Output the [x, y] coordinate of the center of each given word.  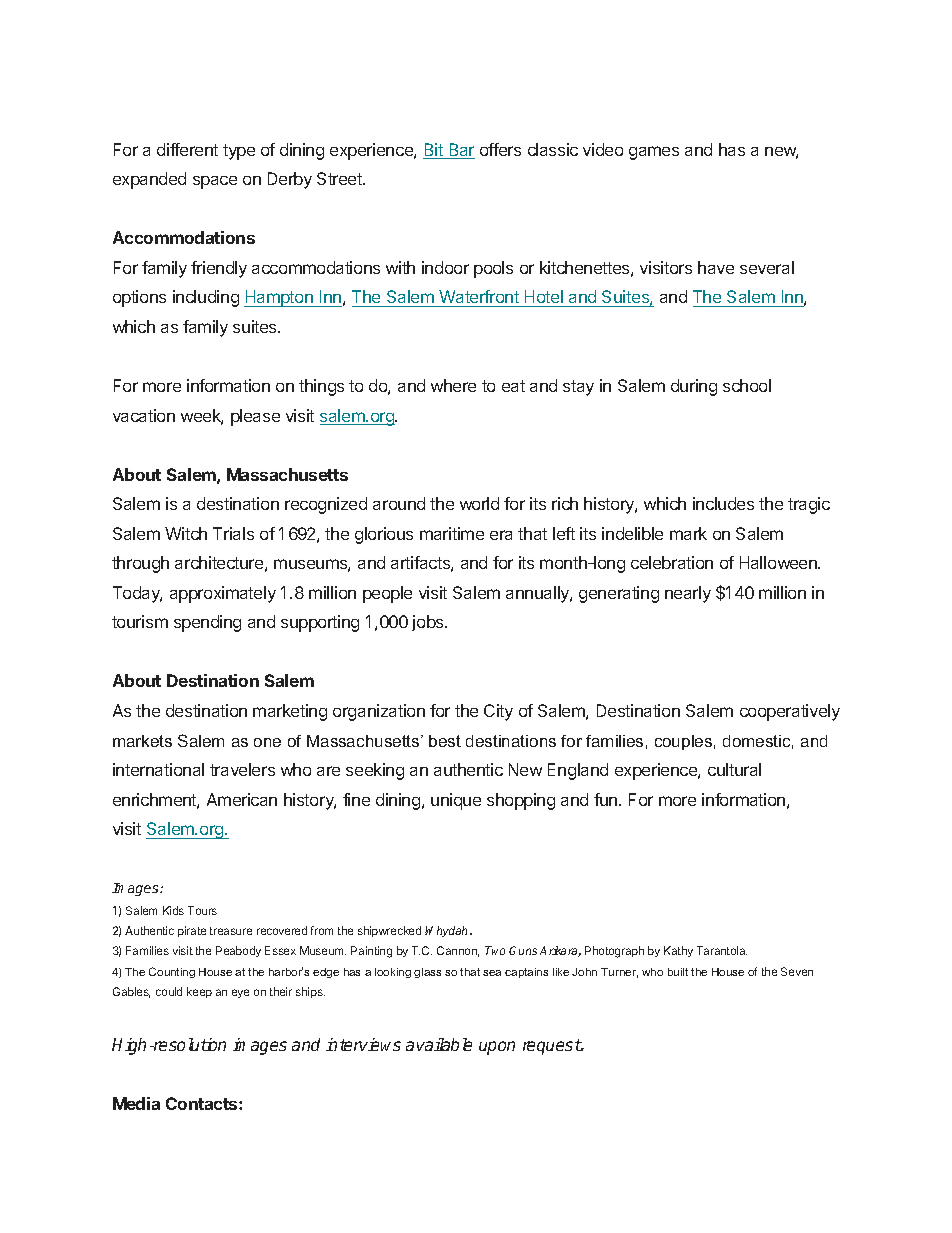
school [747, 385]
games [654, 153]
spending [207, 623]
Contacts [203, 1103]
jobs [429, 623]
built [678, 972]
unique [456, 801]
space [215, 182]
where [453, 385]
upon [497, 1048]
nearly [688, 594]
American [242, 799]
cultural [734, 769]
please [255, 417]
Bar [461, 151]
